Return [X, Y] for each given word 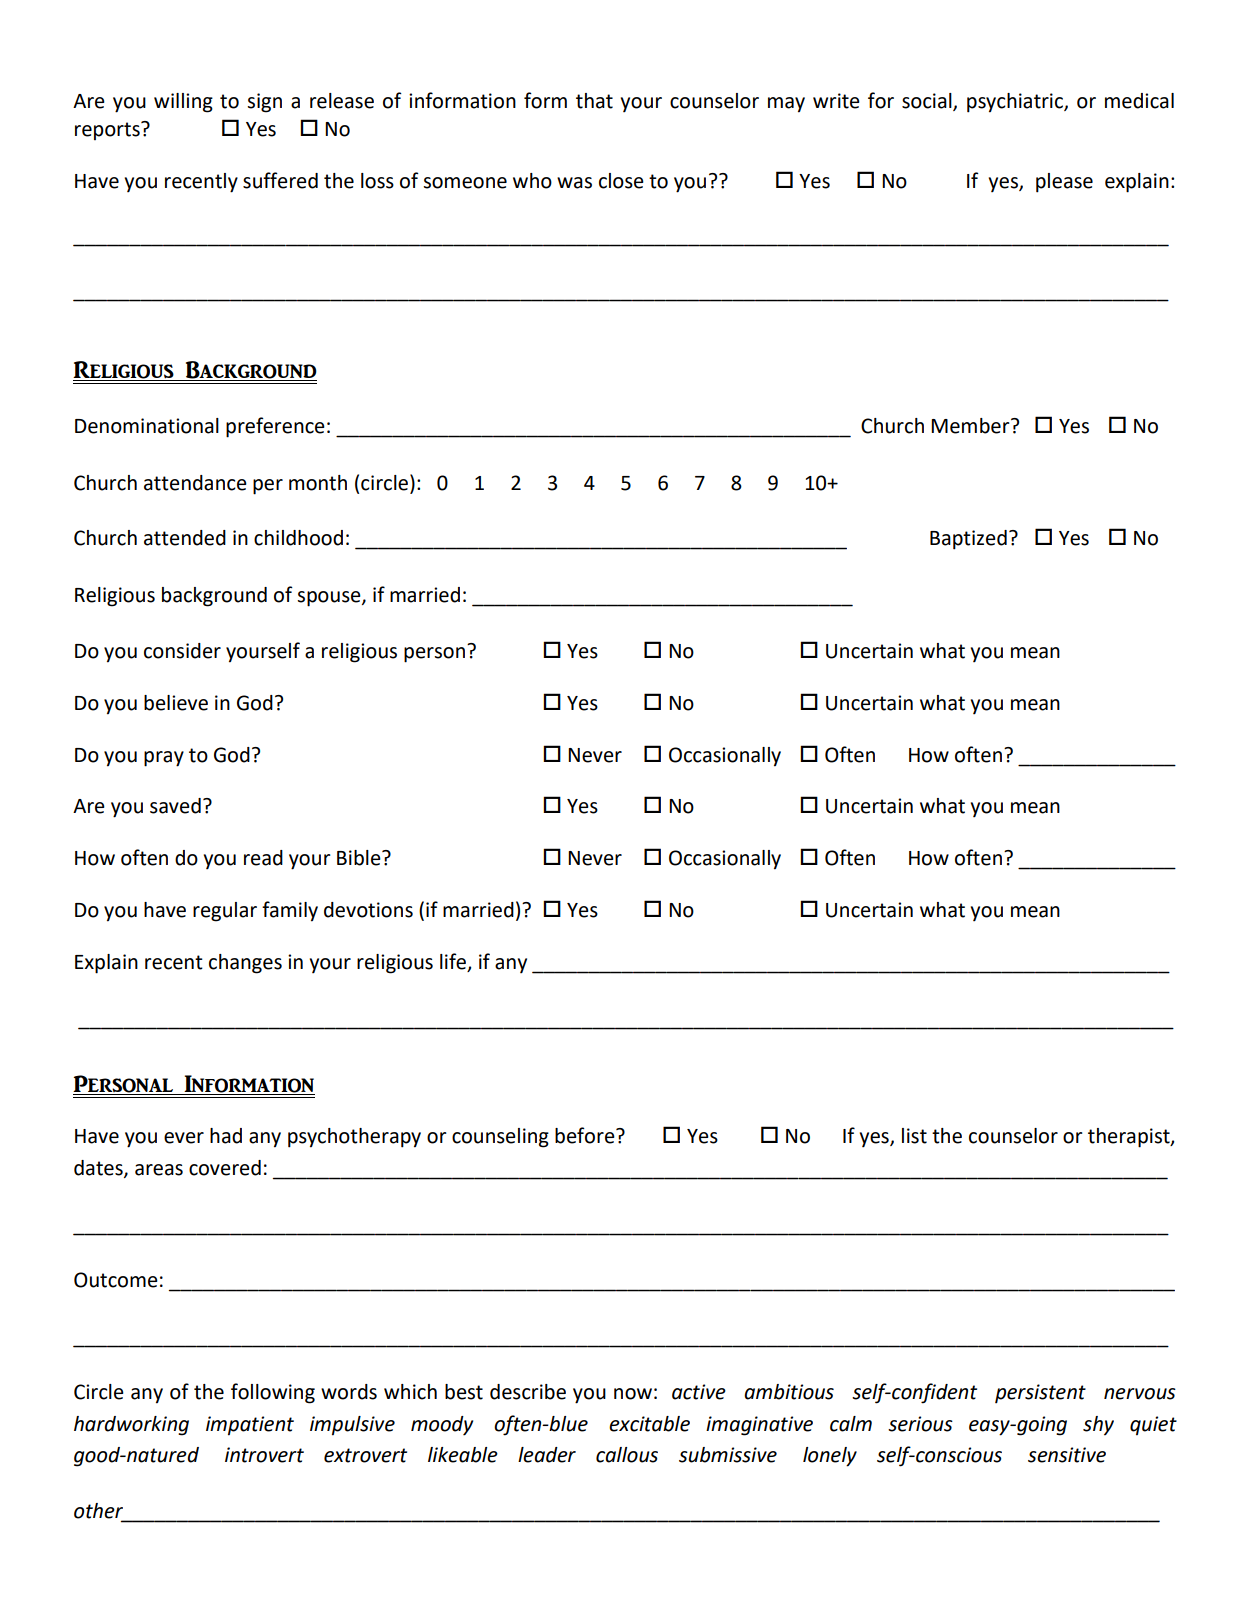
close [621, 181]
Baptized [968, 540]
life [454, 962]
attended [185, 538]
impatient [250, 1426]
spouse [330, 599]
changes [245, 964]
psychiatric [1016, 103]
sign [264, 103]
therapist [1130, 1138]
